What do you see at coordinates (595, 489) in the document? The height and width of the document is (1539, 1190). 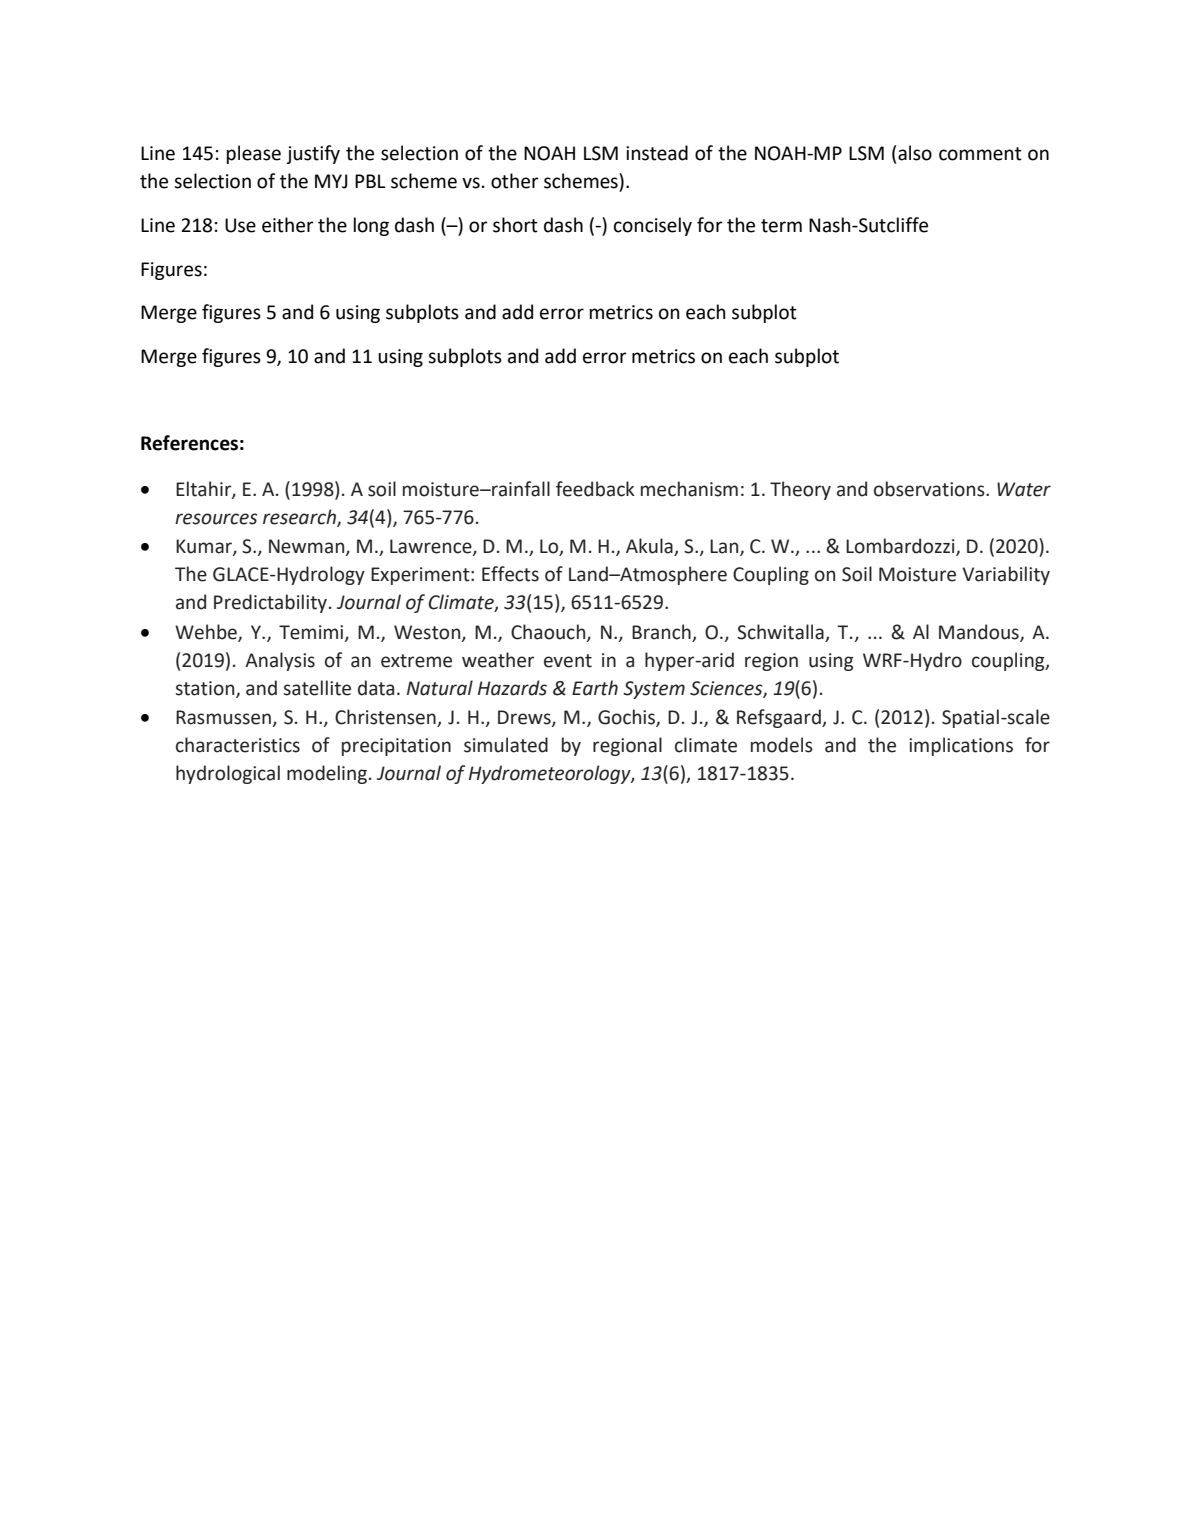 I see `feedback` at bounding box center [595, 489].
